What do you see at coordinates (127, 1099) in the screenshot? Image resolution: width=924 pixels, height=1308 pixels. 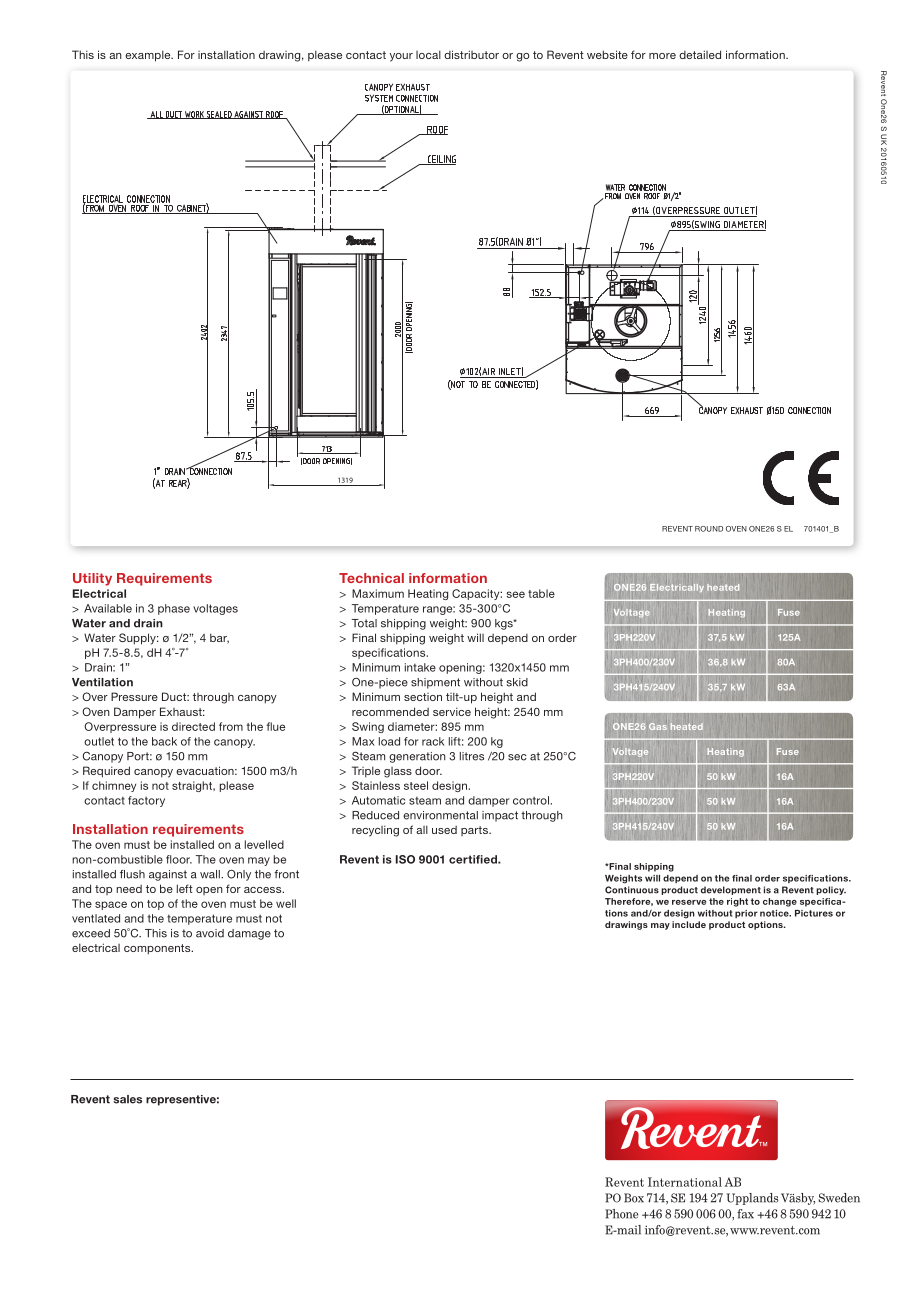 I see `sales` at bounding box center [127, 1099].
